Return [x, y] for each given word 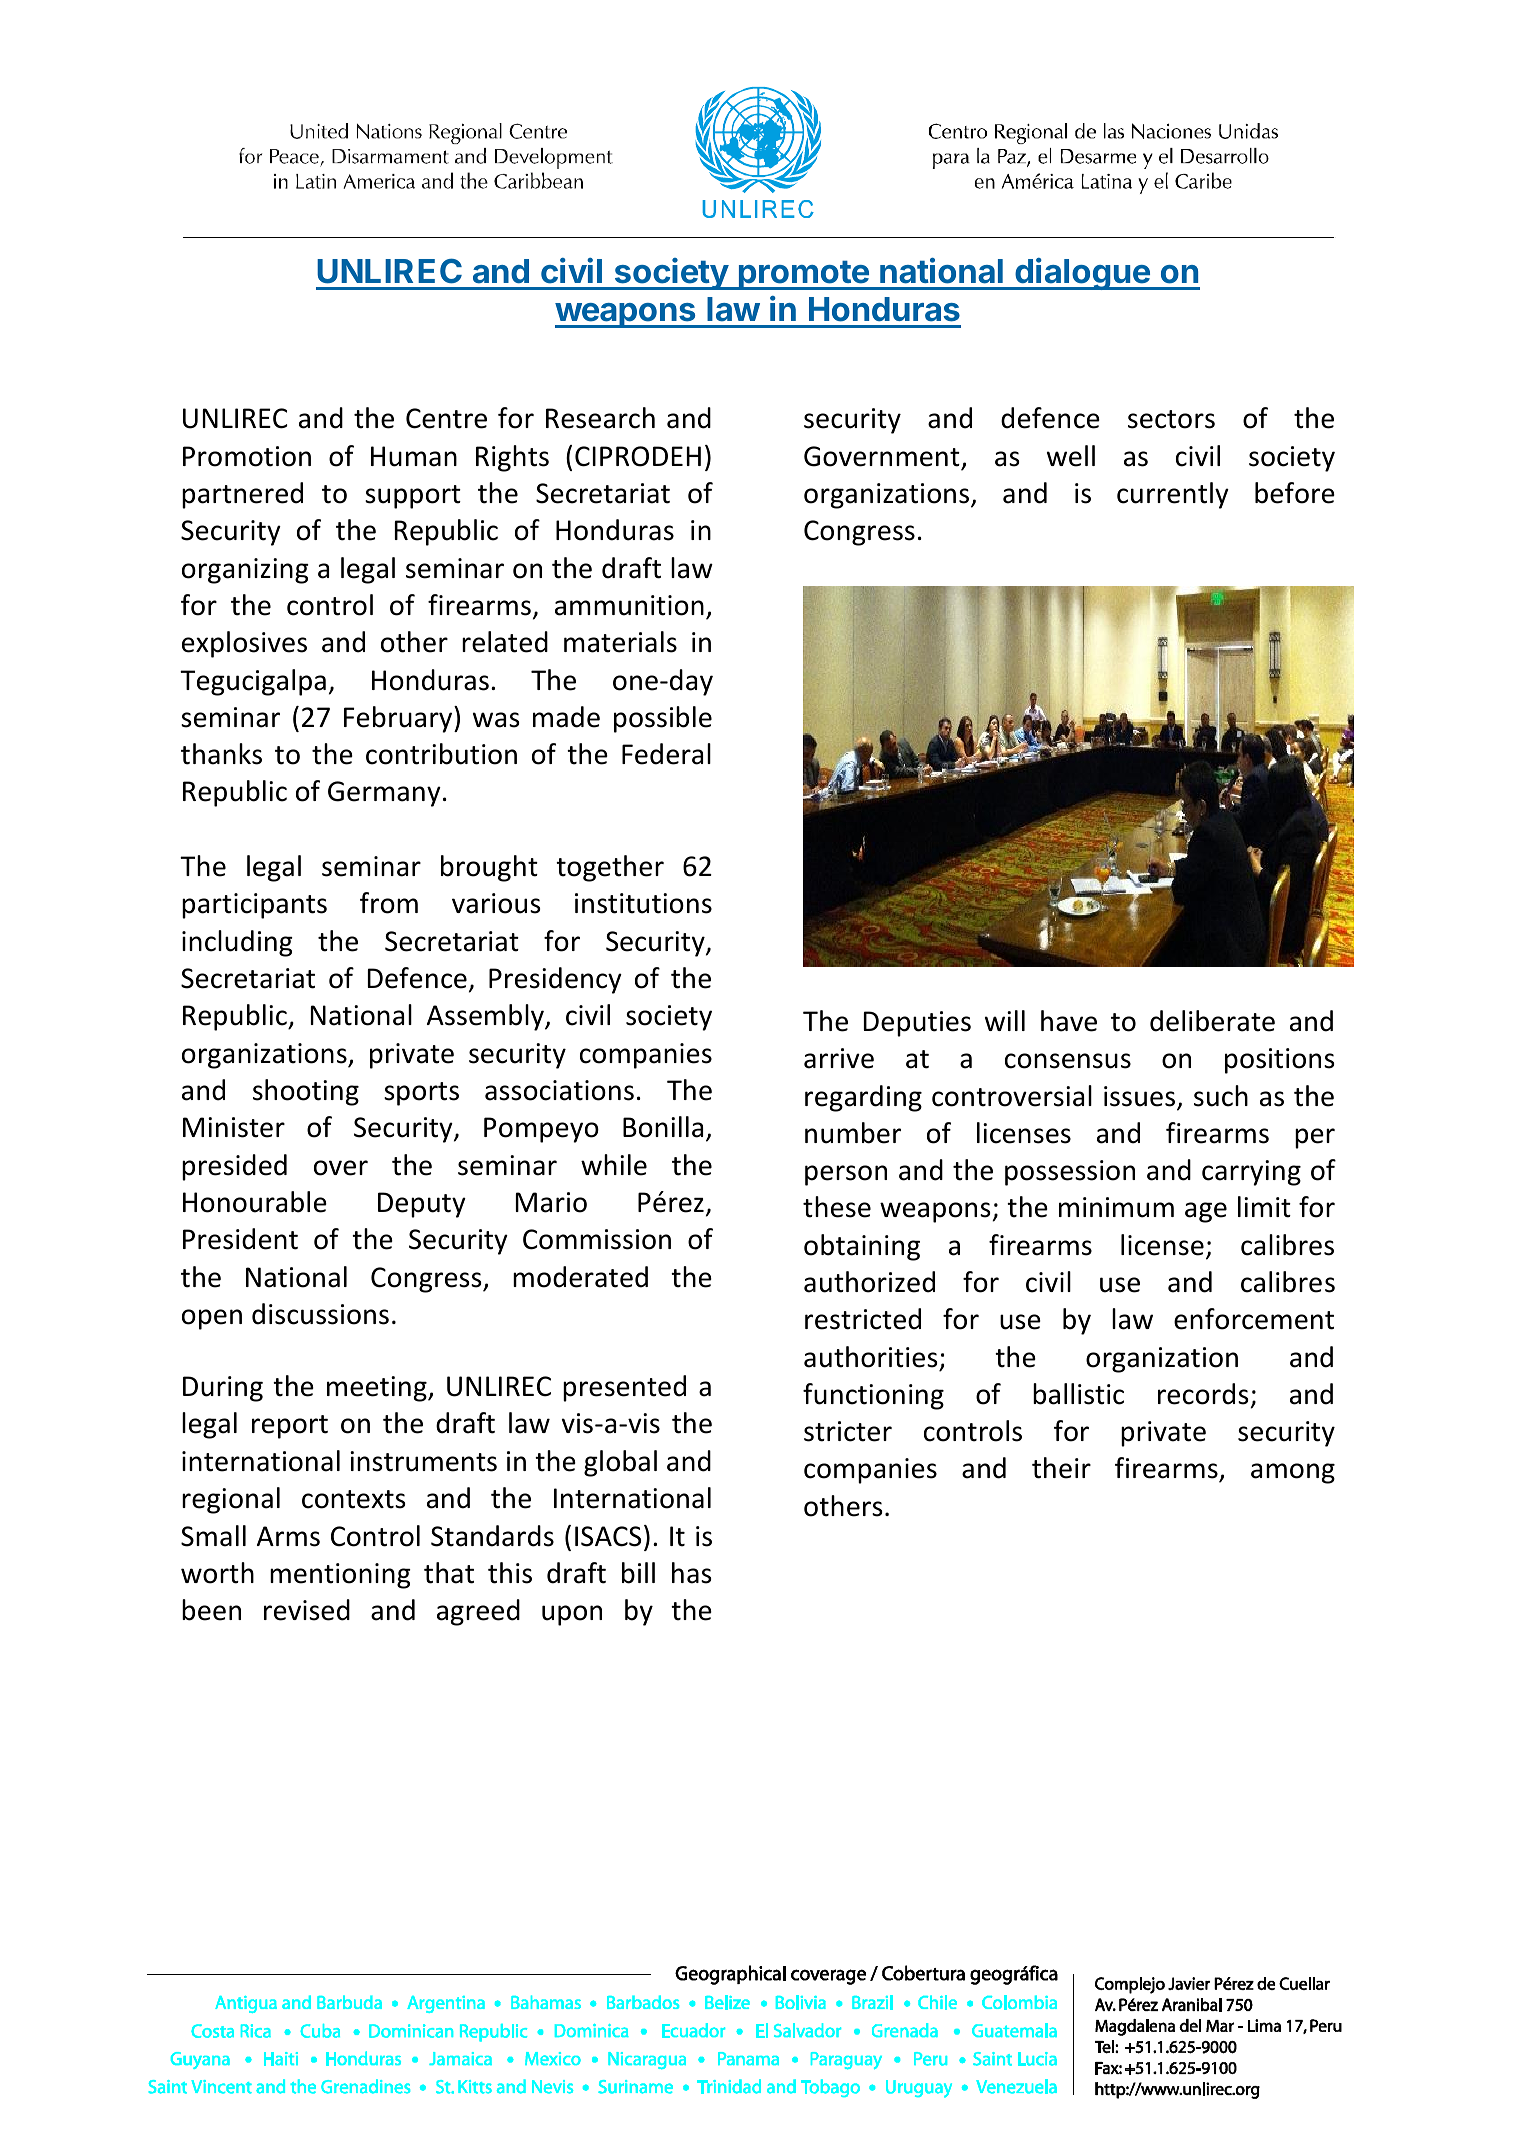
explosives [244, 644]
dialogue [1082, 274]
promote [803, 275]
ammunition [629, 605]
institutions [643, 903]
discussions [320, 1314]
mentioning [340, 1576]
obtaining [862, 1247]
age [1206, 1212]
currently [1173, 495]
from [389, 903]
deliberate [1212, 1021]
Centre [446, 418]
